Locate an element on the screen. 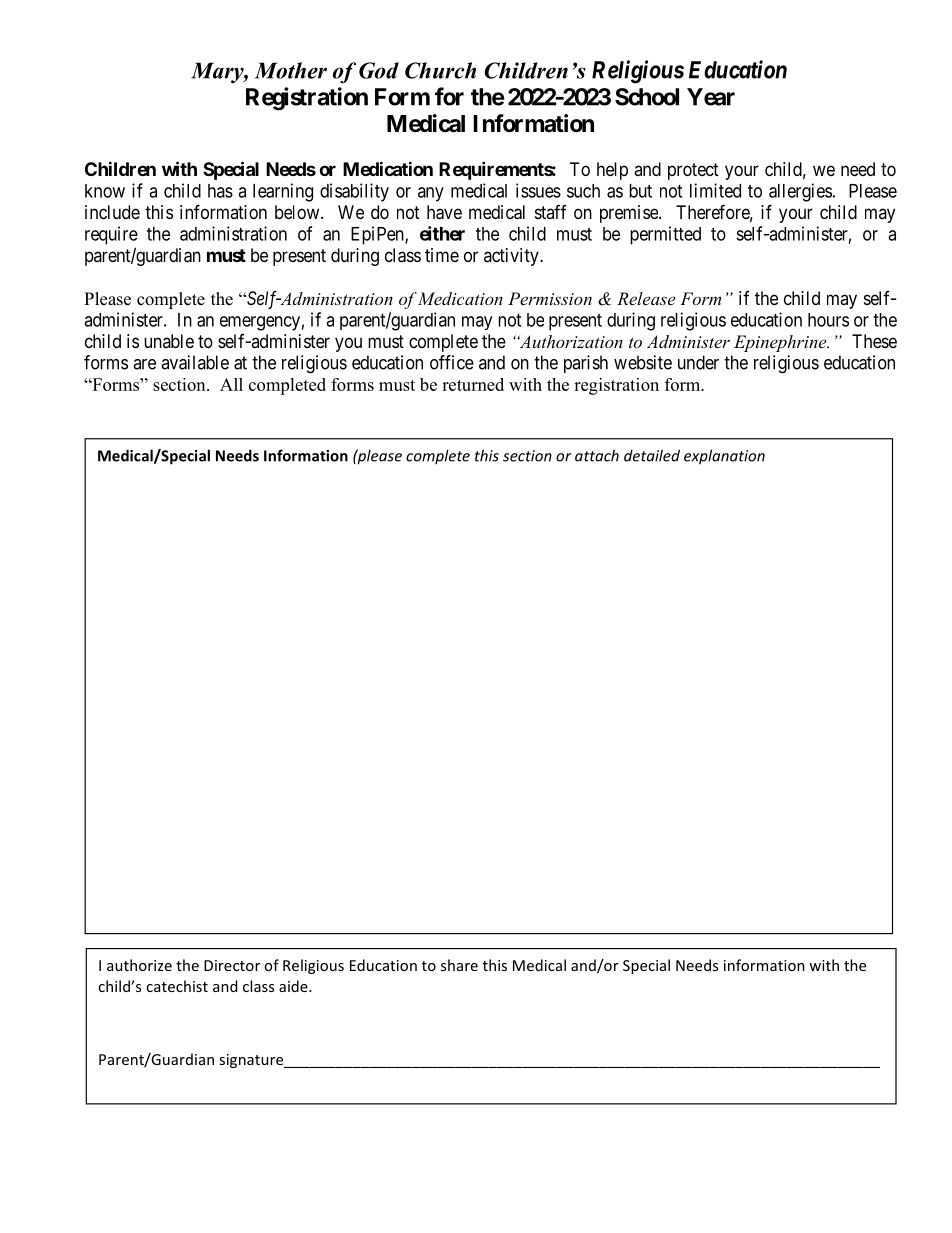  detailed is located at coordinates (652, 455).
